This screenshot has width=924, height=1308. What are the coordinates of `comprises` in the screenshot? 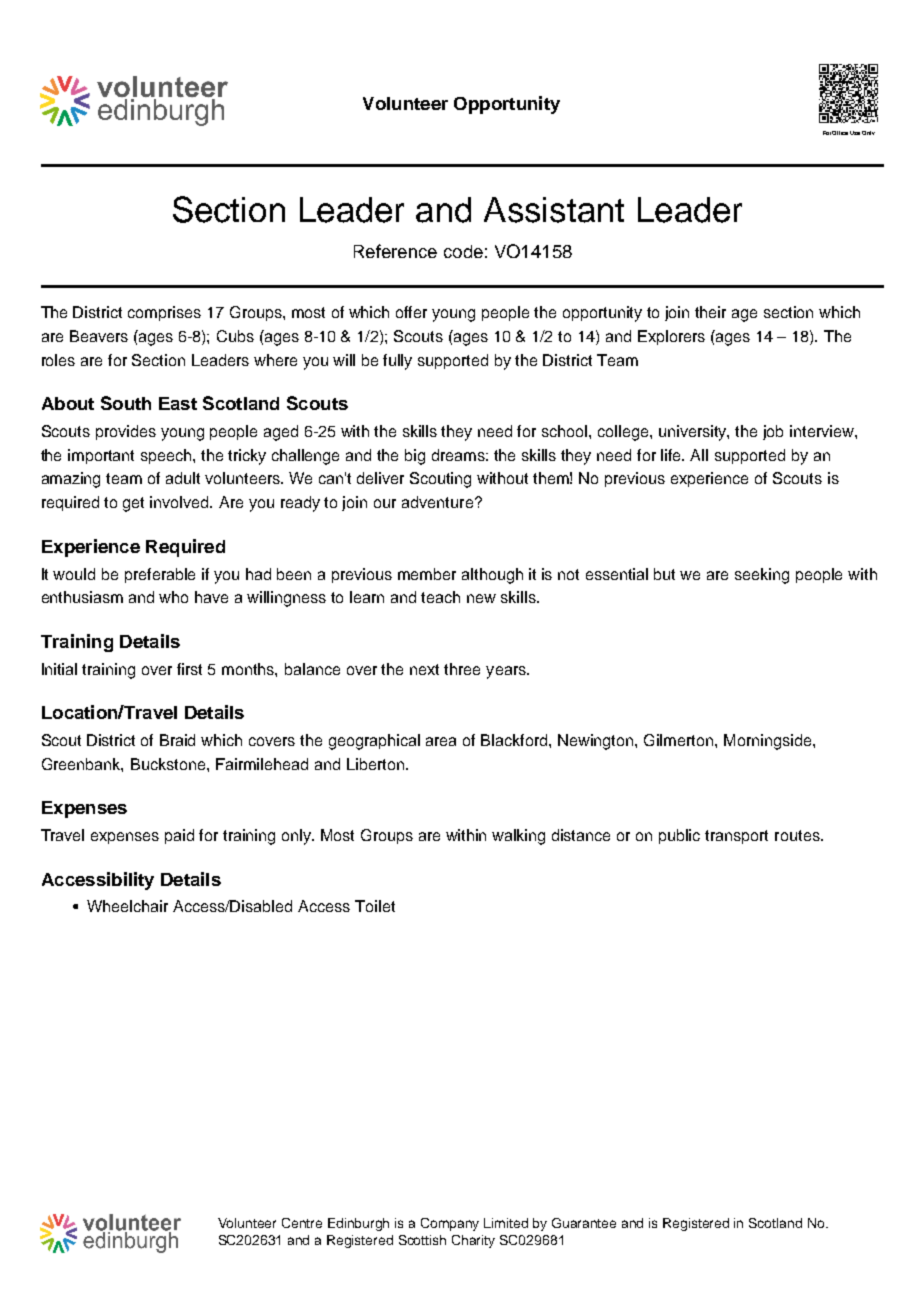 It's located at (164, 313).
